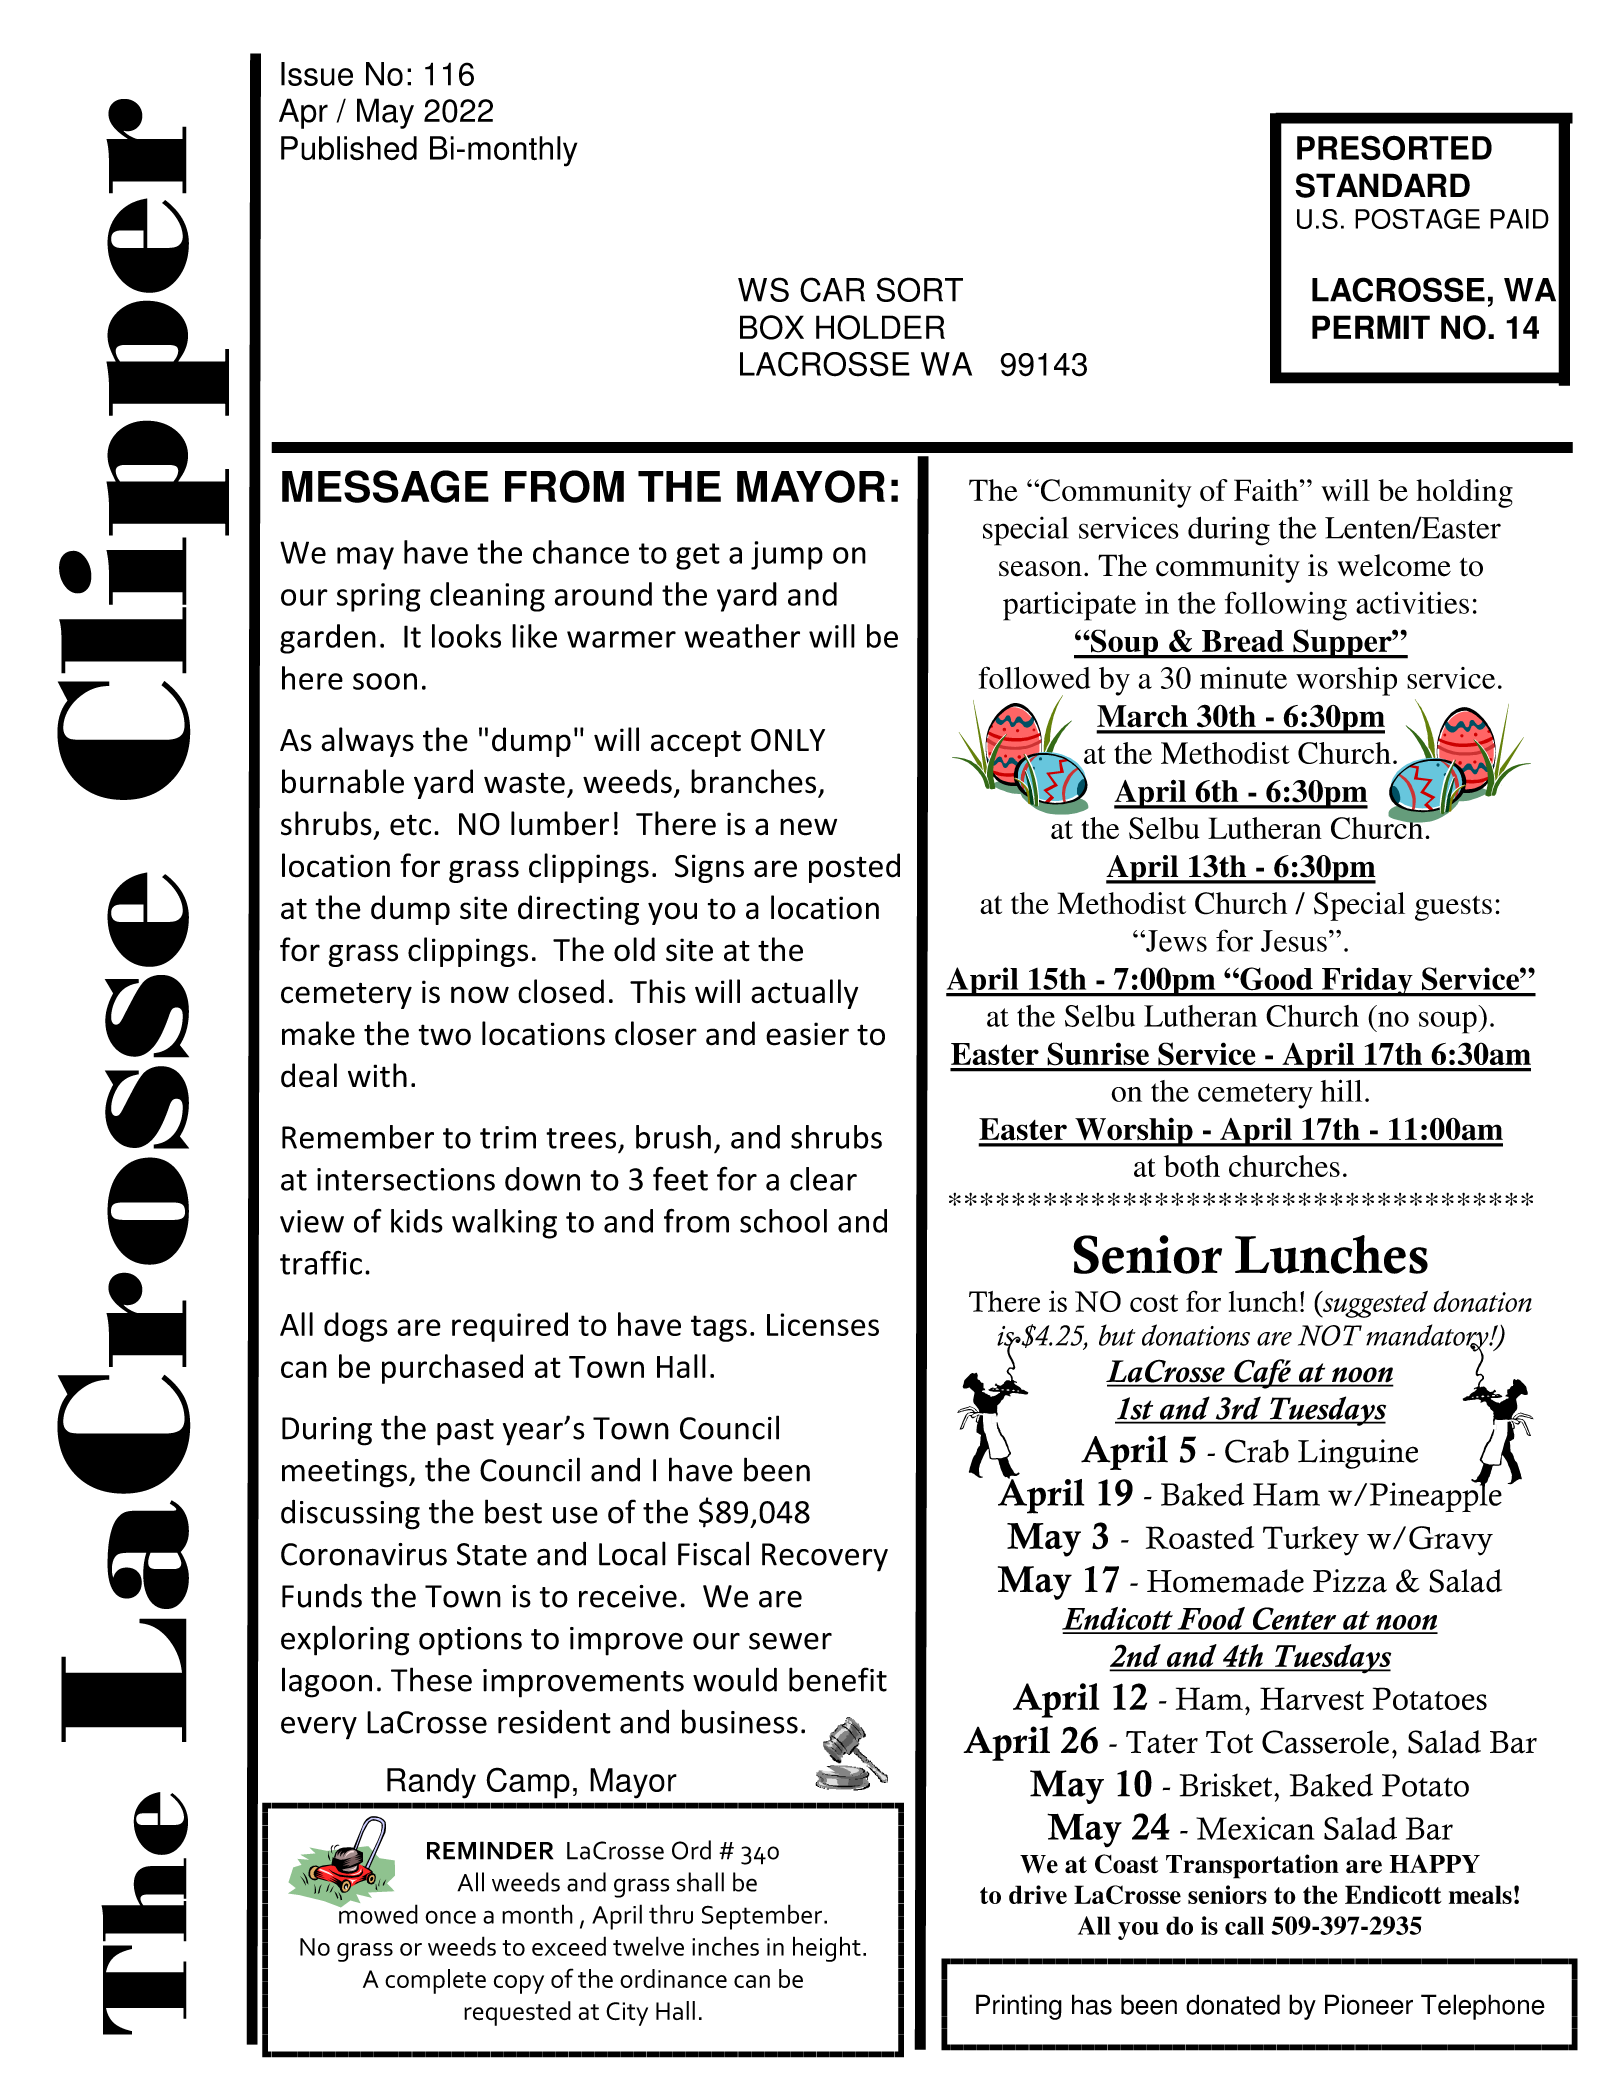 This image has width=1622, height=2100. Describe the element at coordinates (349, 148) in the image. I see `Published` at that location.
